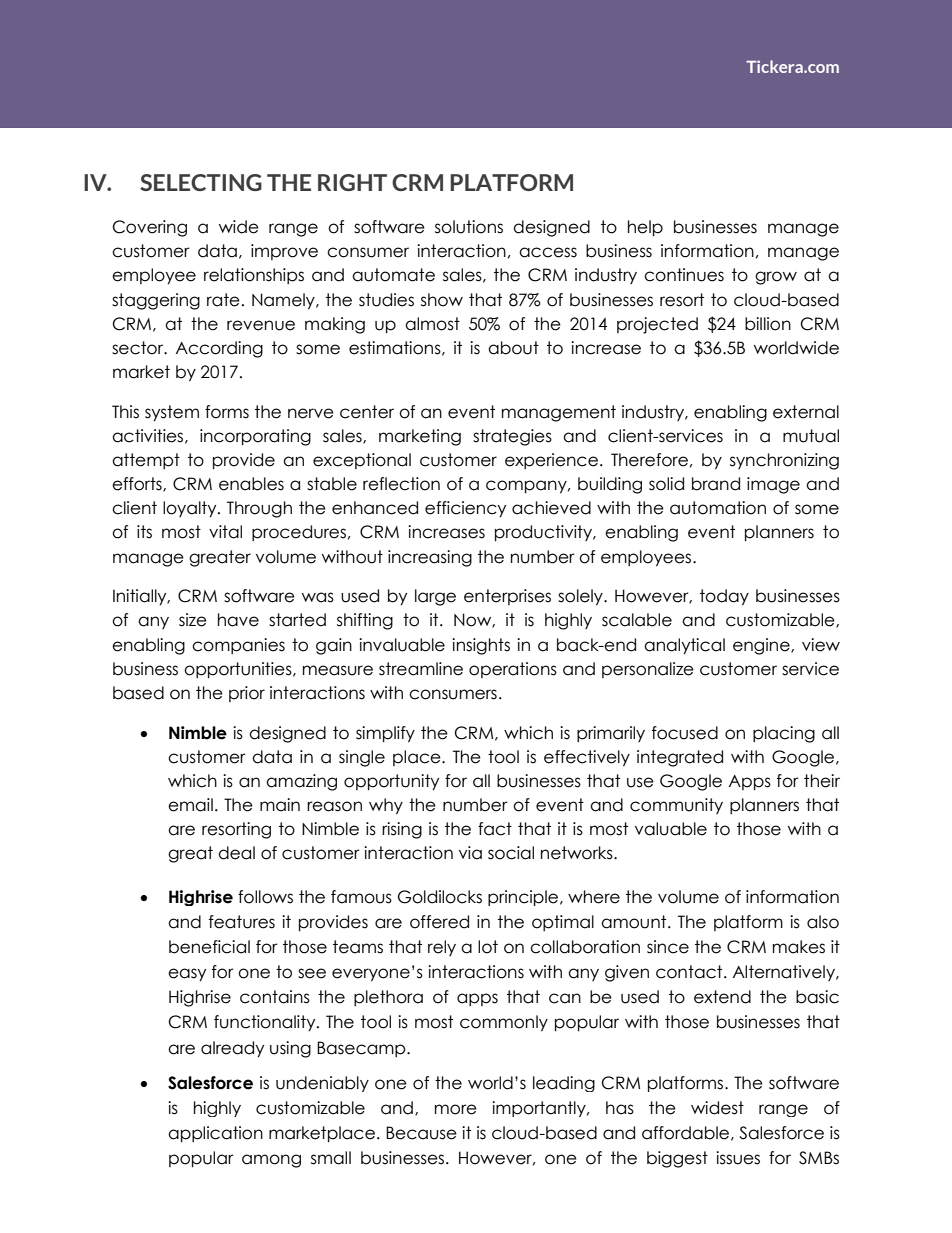  Describe the element at coordinates (469, 227) in the document. I see `solutions` at that location.
